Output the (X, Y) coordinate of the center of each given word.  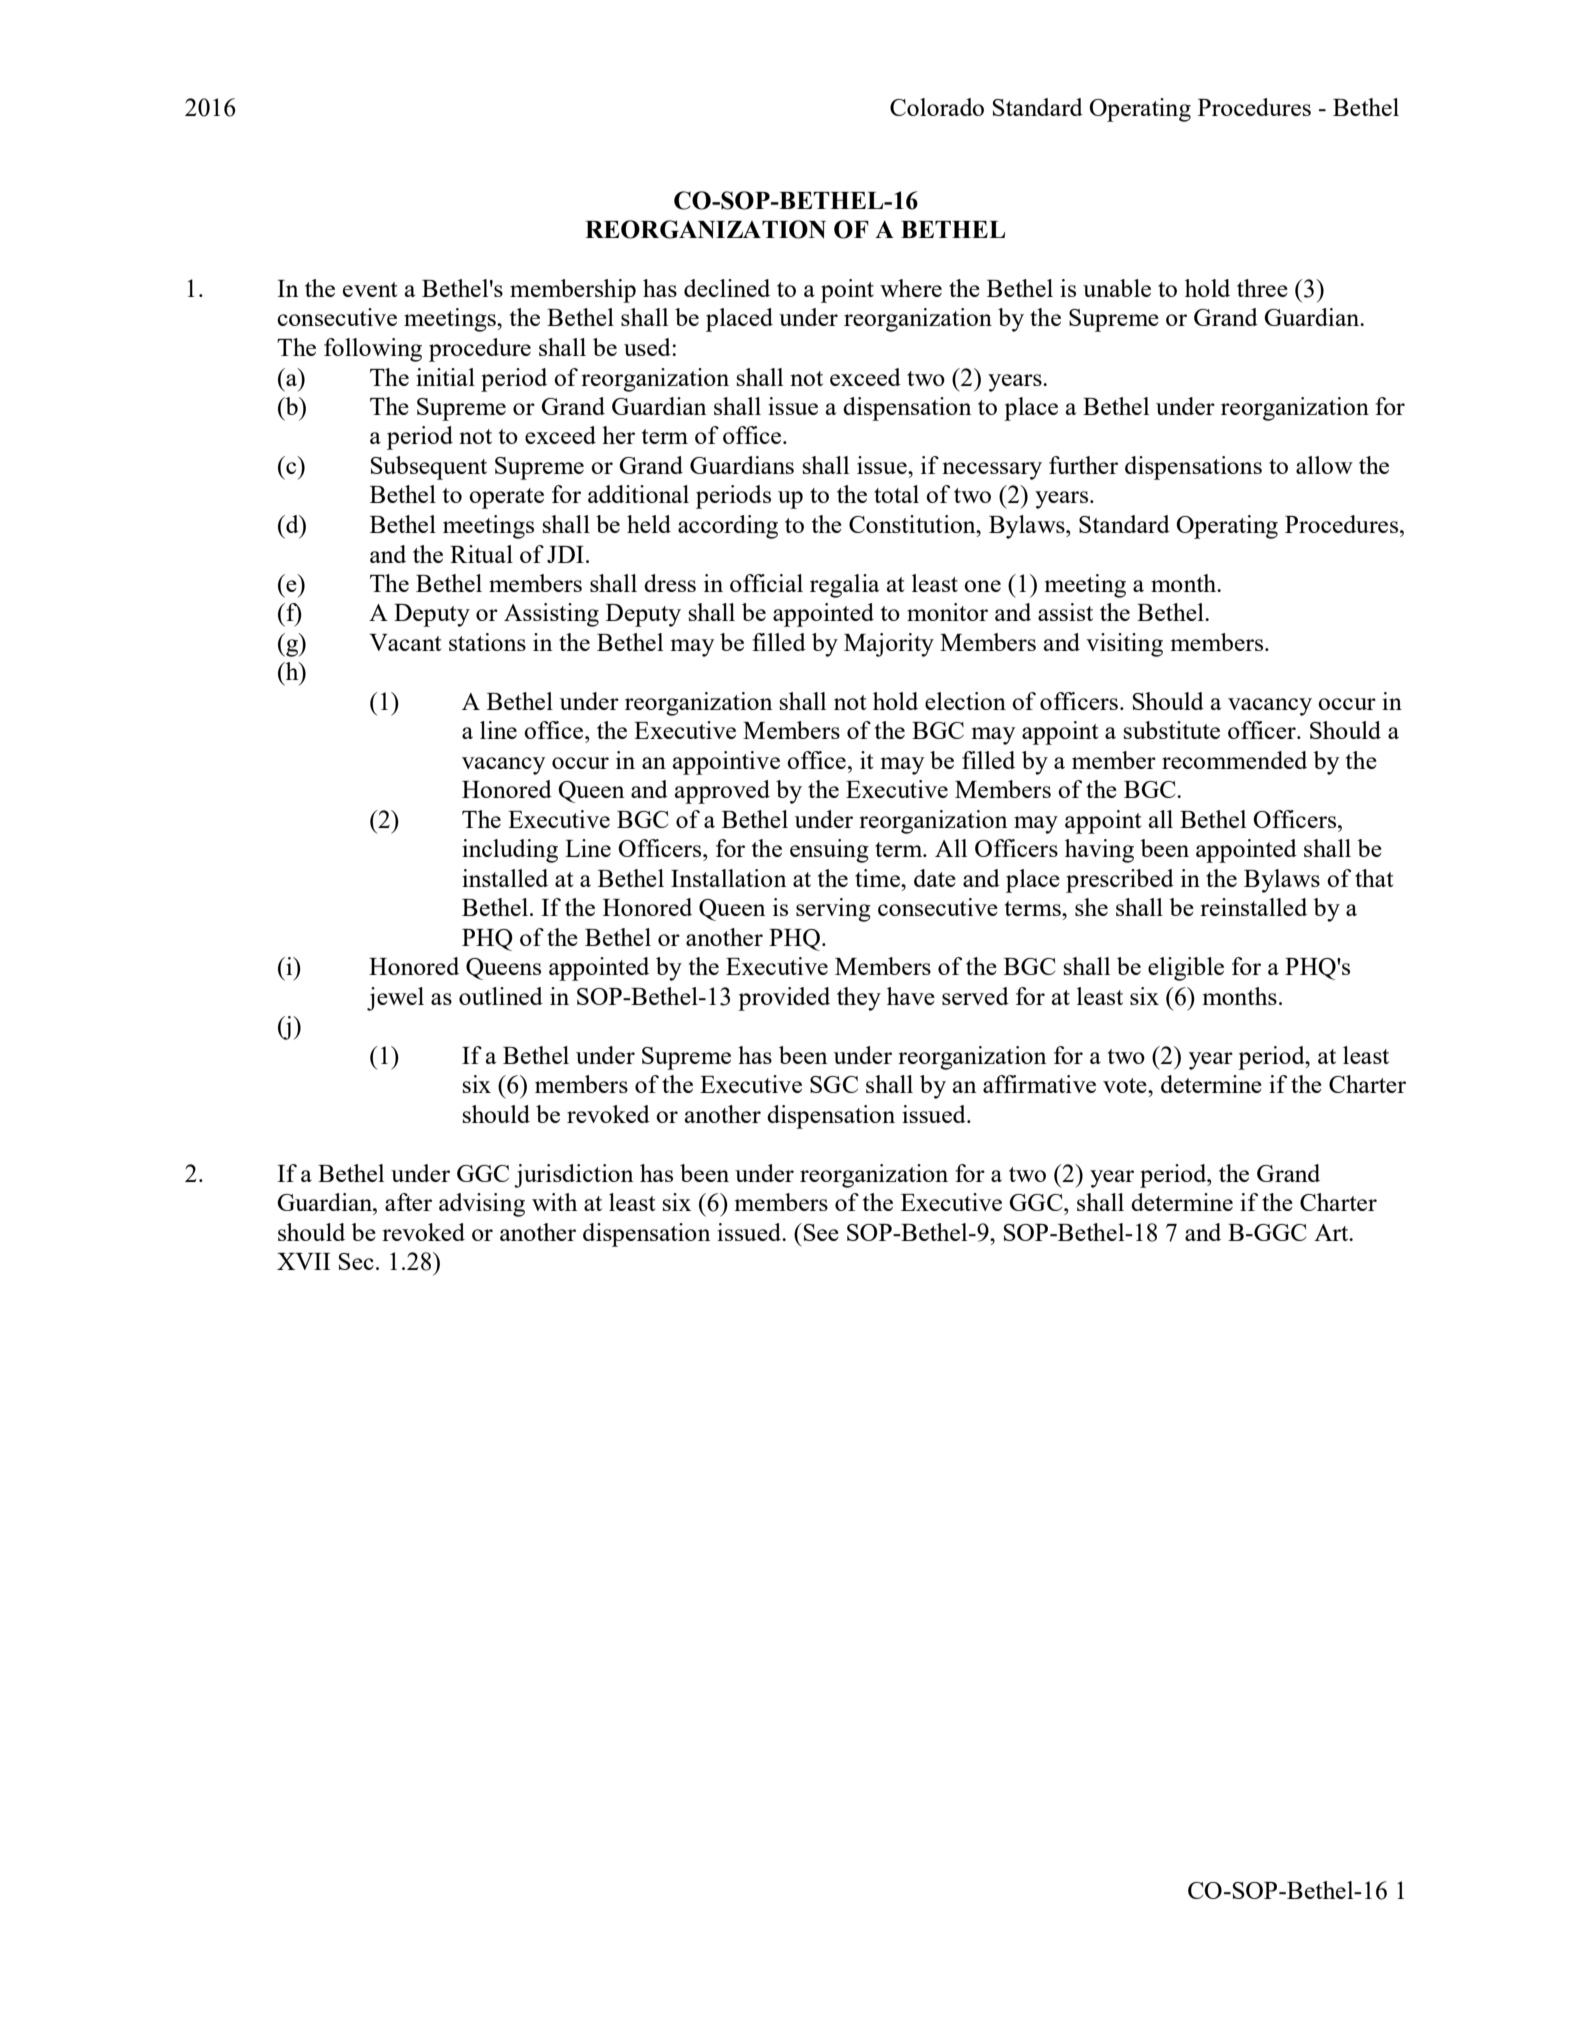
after (408, 1202)
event (370, 289)
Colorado (937, 107)
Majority (889, 645)
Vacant (405, 642)
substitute (1172, 730)
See (821, 1232)
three (1262, 288)
